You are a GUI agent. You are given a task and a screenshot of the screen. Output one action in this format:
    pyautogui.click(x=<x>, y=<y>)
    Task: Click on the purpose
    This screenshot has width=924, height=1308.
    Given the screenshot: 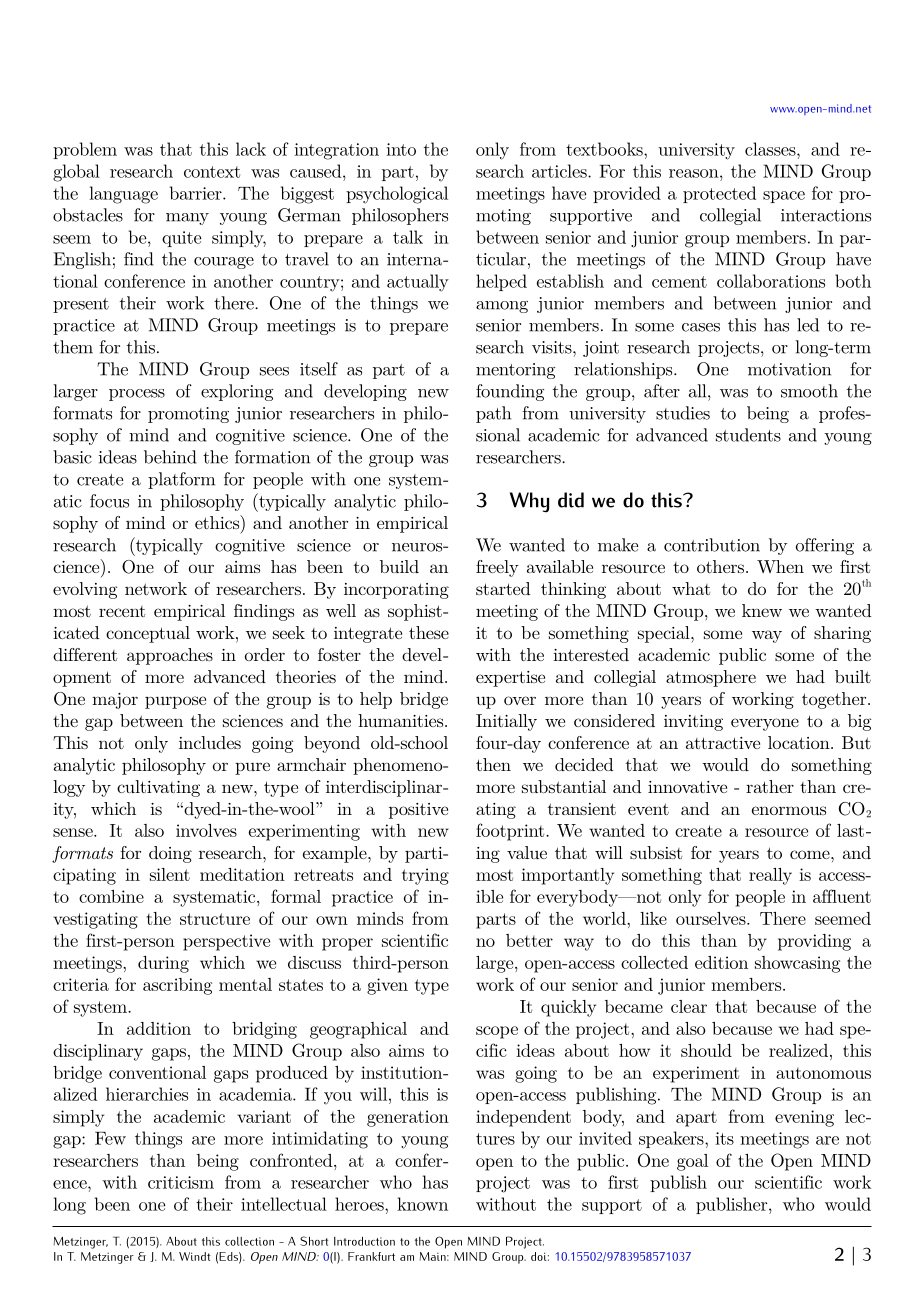 What is the action you would take?
    pyautogui.click(x=175, y=702)
